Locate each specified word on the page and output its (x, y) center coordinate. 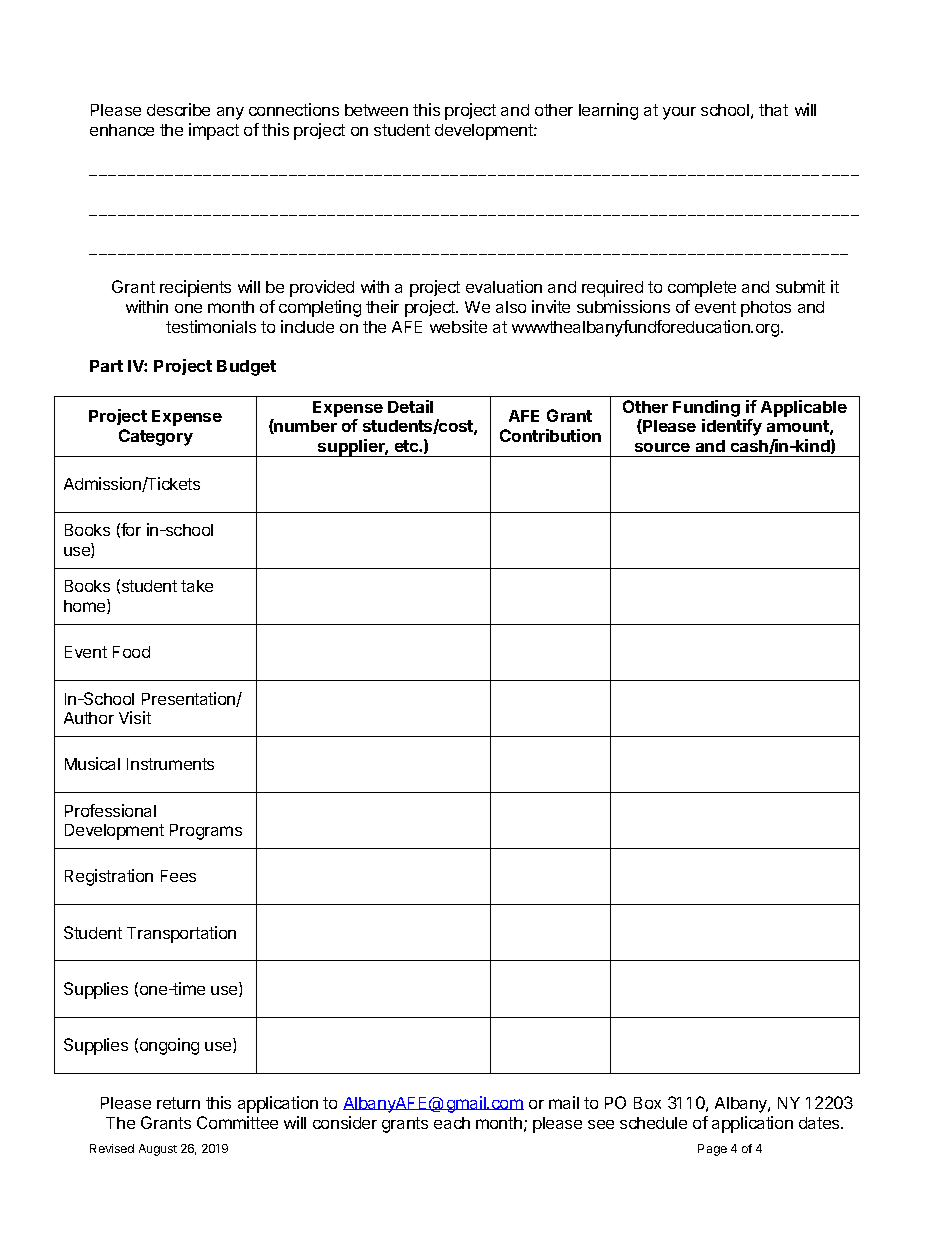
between (376, 110)
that (773, 110)
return (178, 1103)
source (662, 447)
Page (712, 1150)
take (197, 586)
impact (214, 131)
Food (131, 652)
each (452, 1123)
